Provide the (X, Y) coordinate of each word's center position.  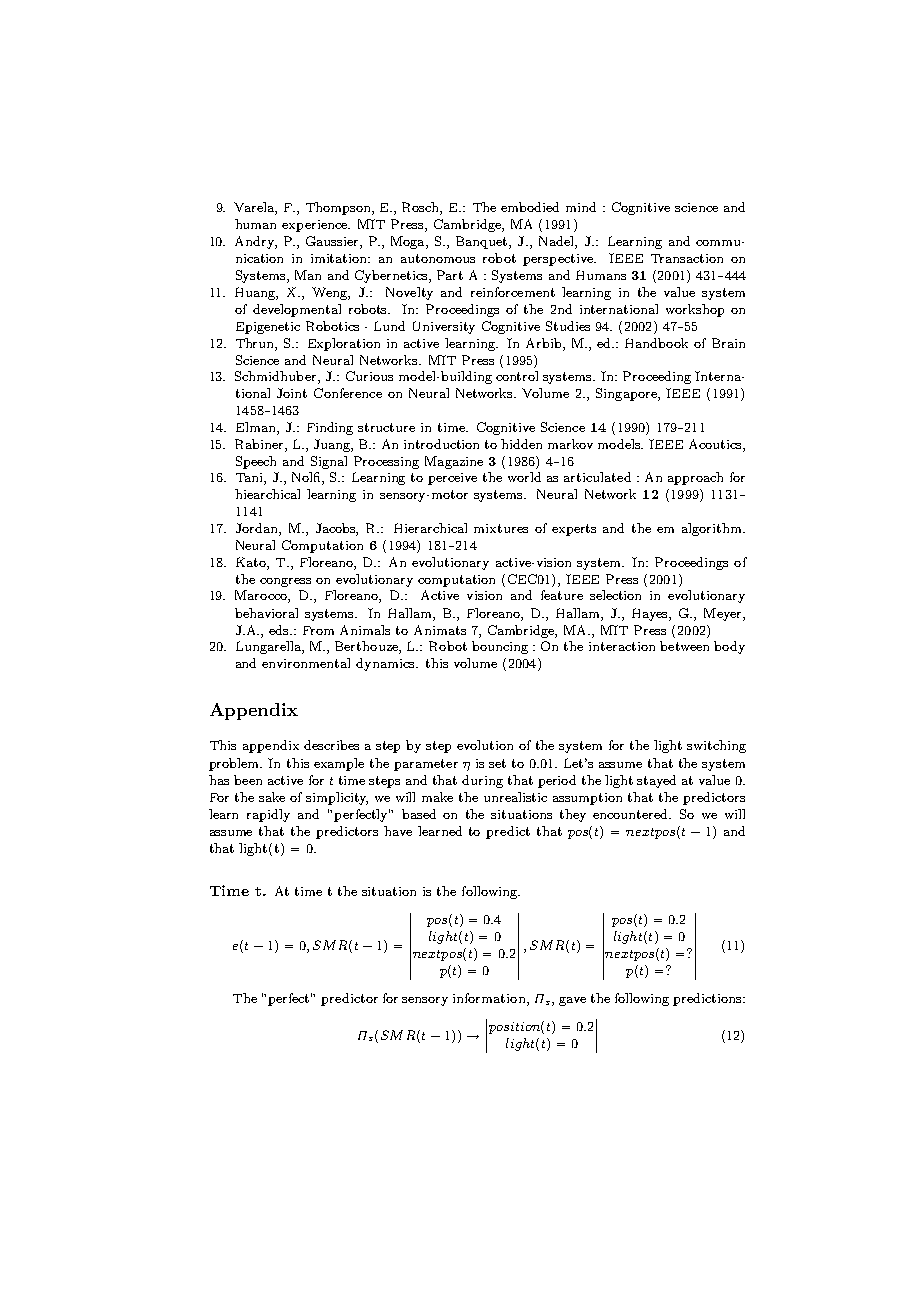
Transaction (687, 258)
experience (316, 226)
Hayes (651, 614)
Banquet (483, 242)
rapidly (268, 815)
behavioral (266, 613)
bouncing (500, 647)
